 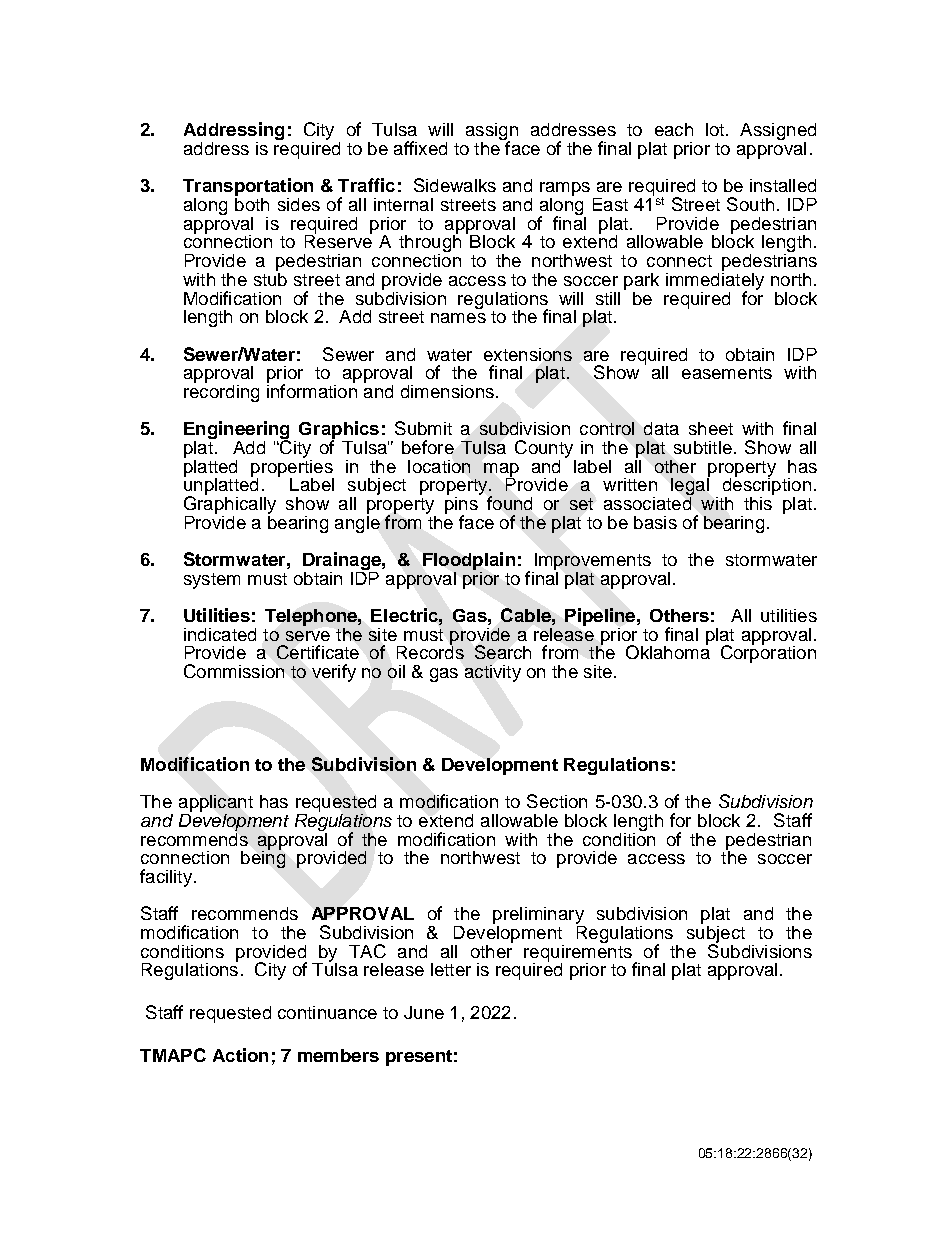 What do you see at coordinates (248, 188) in the document?
I see `Transportation` at bounding box center [248, 188].
